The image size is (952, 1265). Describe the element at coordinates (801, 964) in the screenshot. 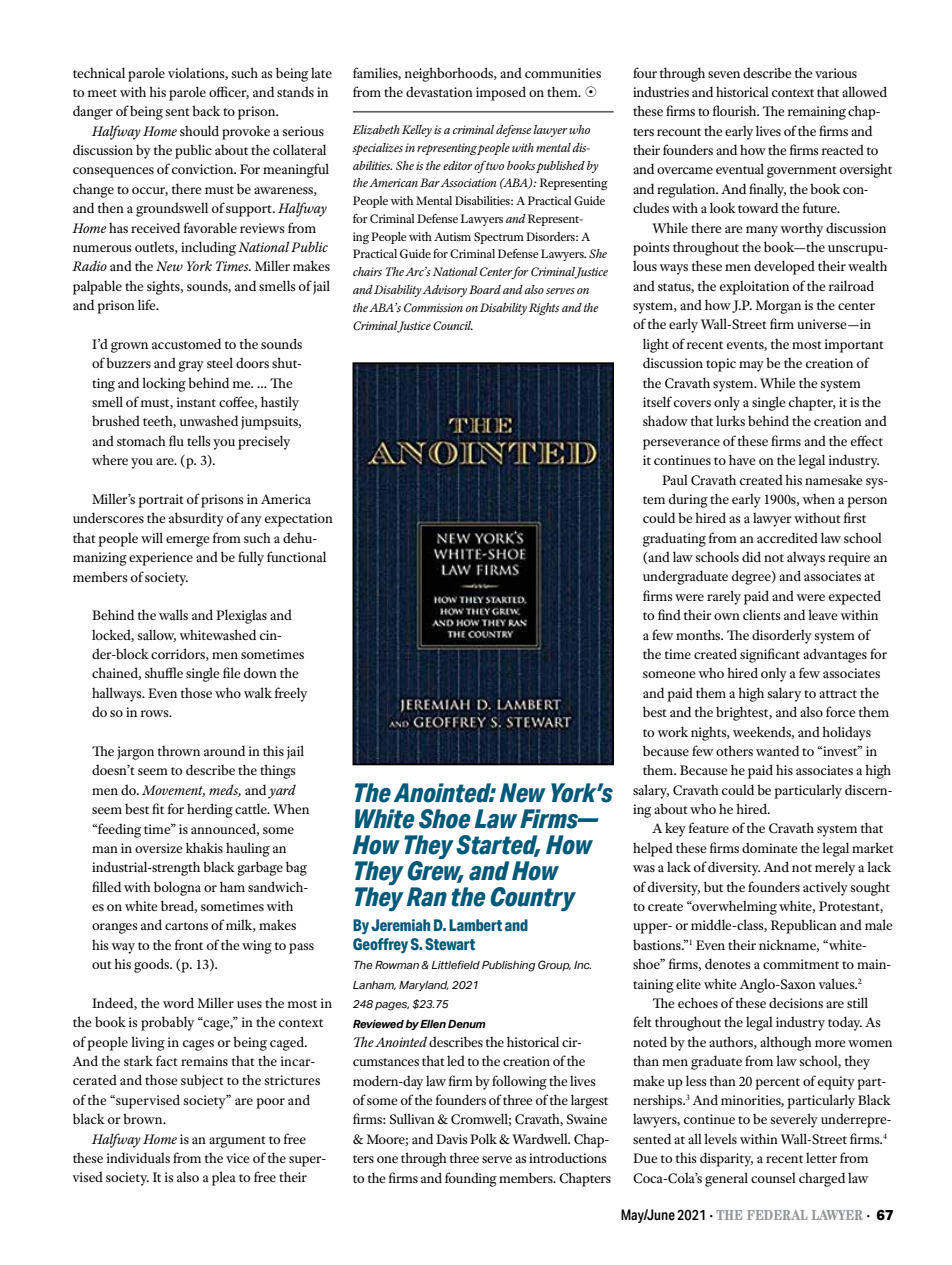

I see `commitment` at that location.
